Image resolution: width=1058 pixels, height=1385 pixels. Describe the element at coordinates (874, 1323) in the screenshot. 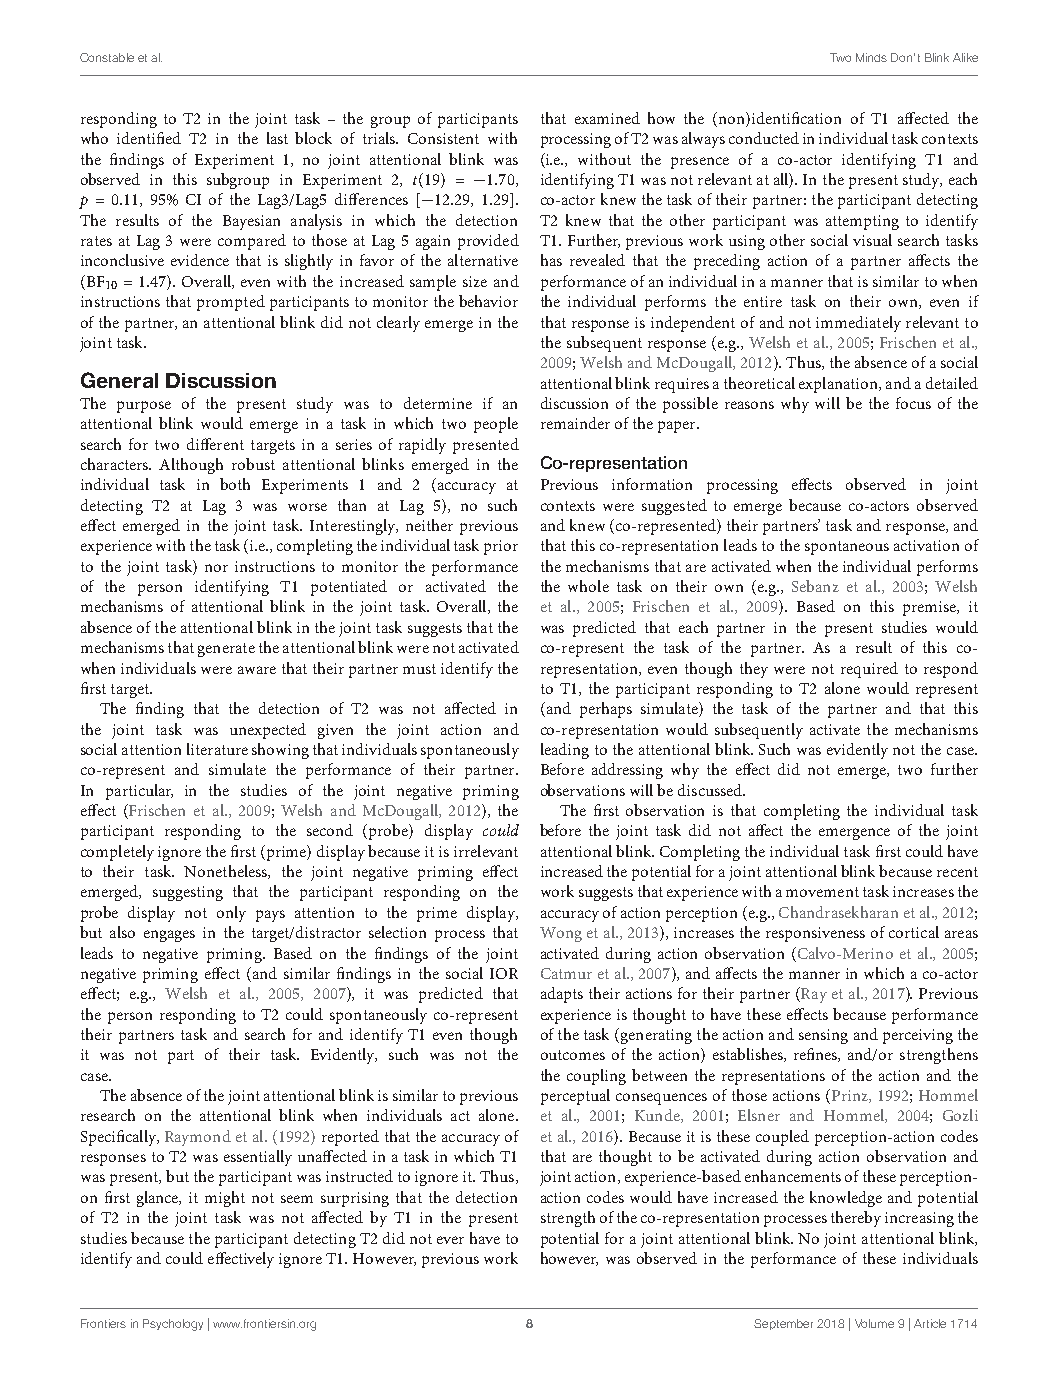

I see `Volume` at that location.
